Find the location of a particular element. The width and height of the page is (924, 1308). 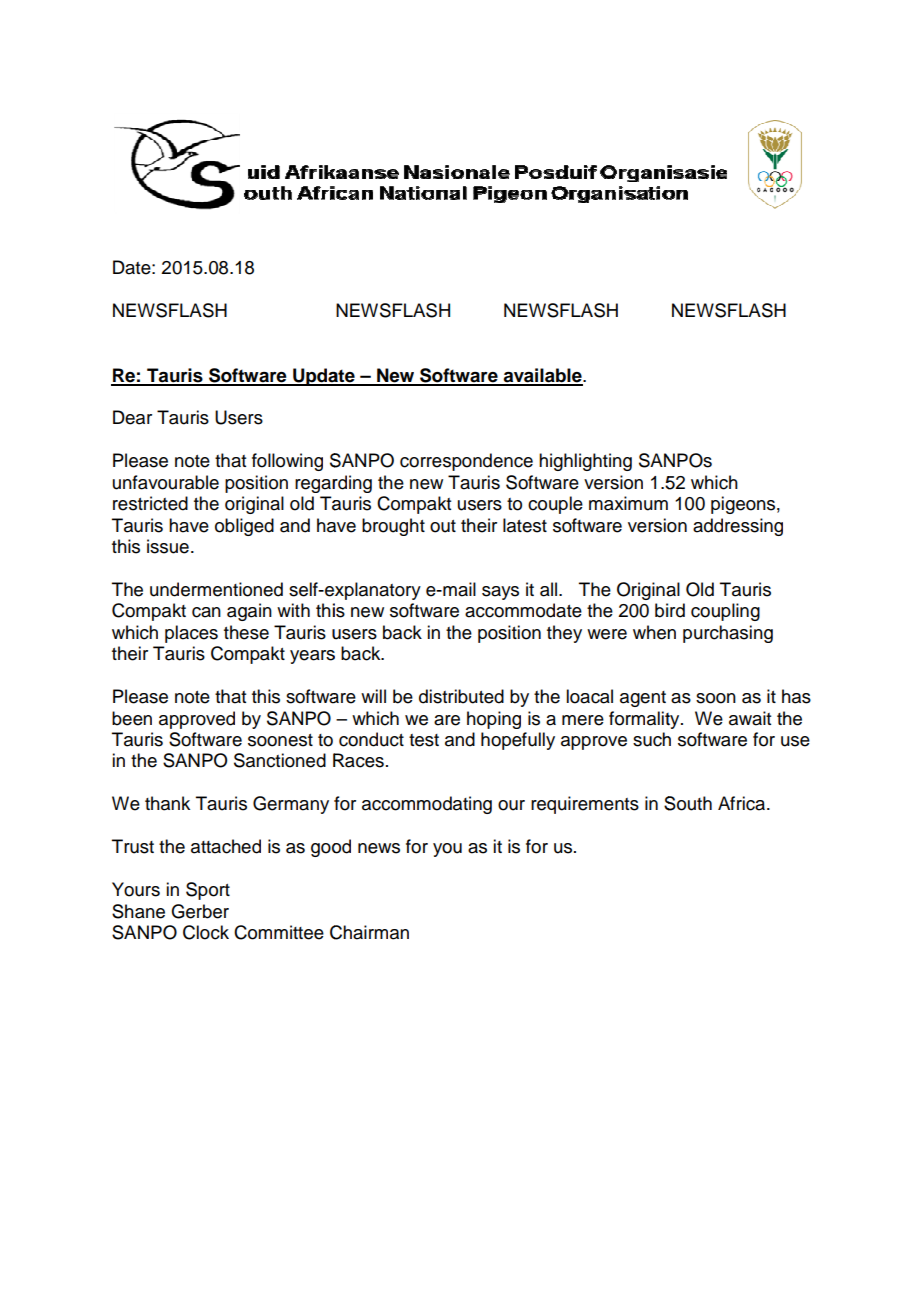

Sport is located at coordinates (208, 891).
